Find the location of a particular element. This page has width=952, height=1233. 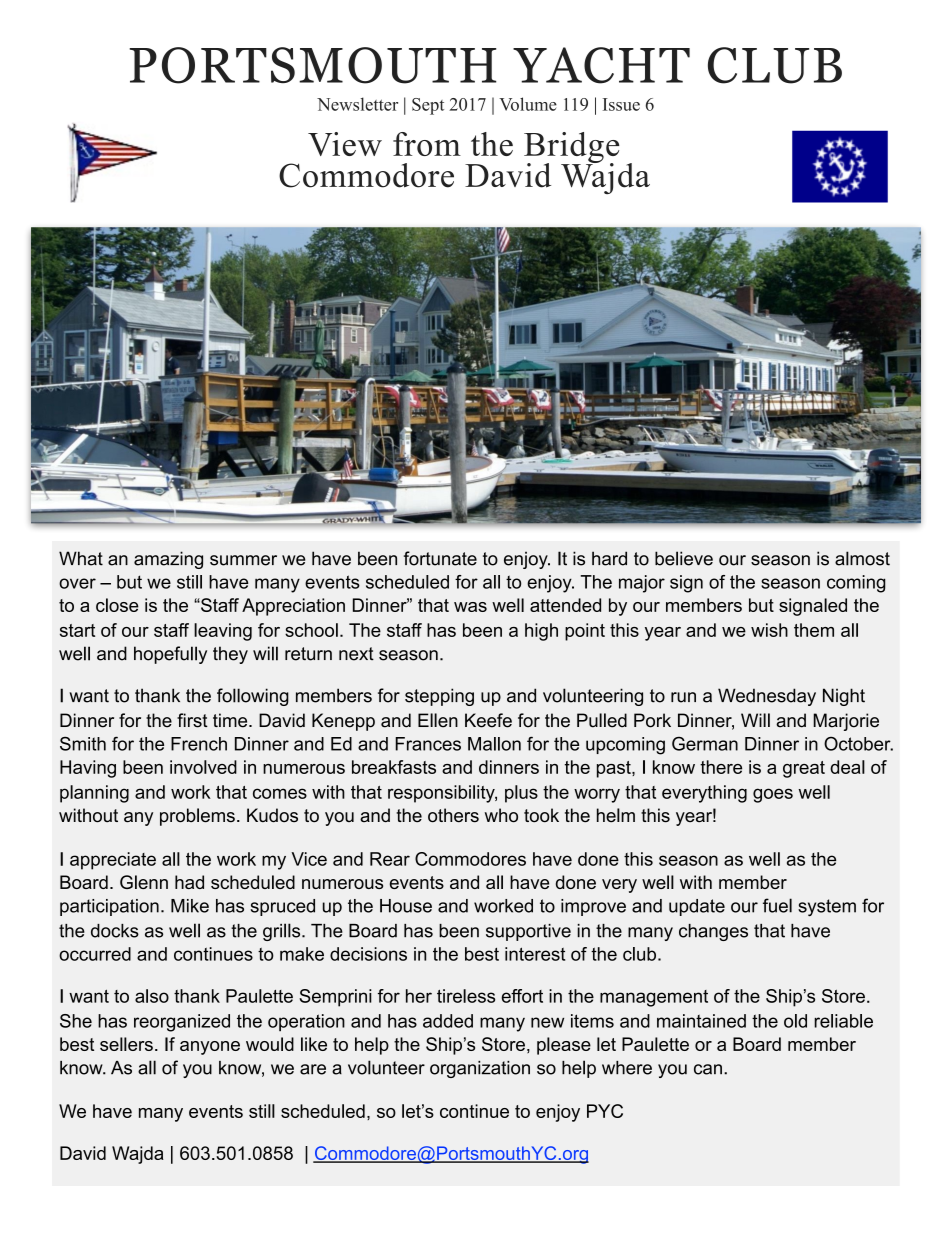

Sept is located at coordinates (428, 106).
